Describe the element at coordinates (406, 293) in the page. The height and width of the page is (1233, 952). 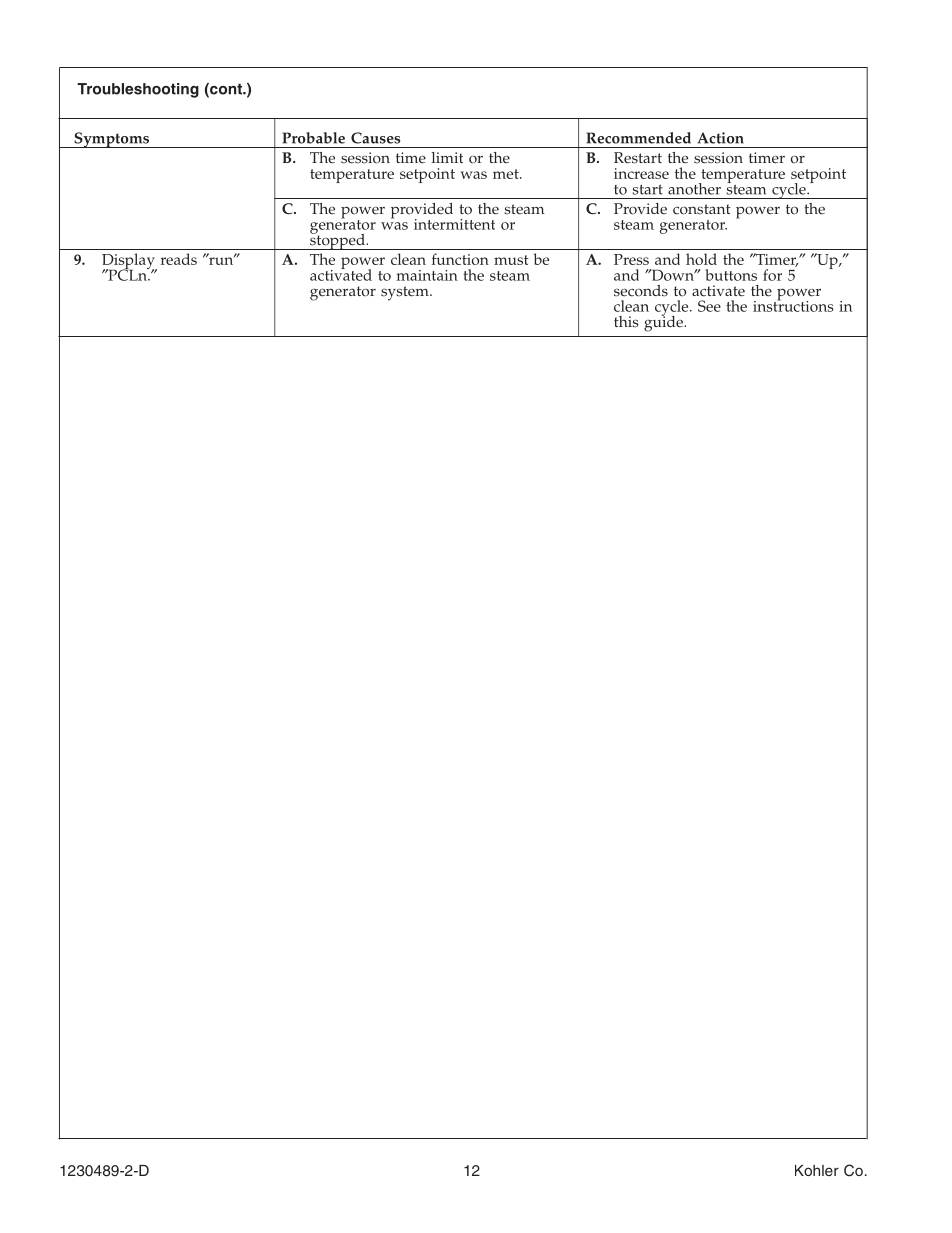
I see `system` at that location.
